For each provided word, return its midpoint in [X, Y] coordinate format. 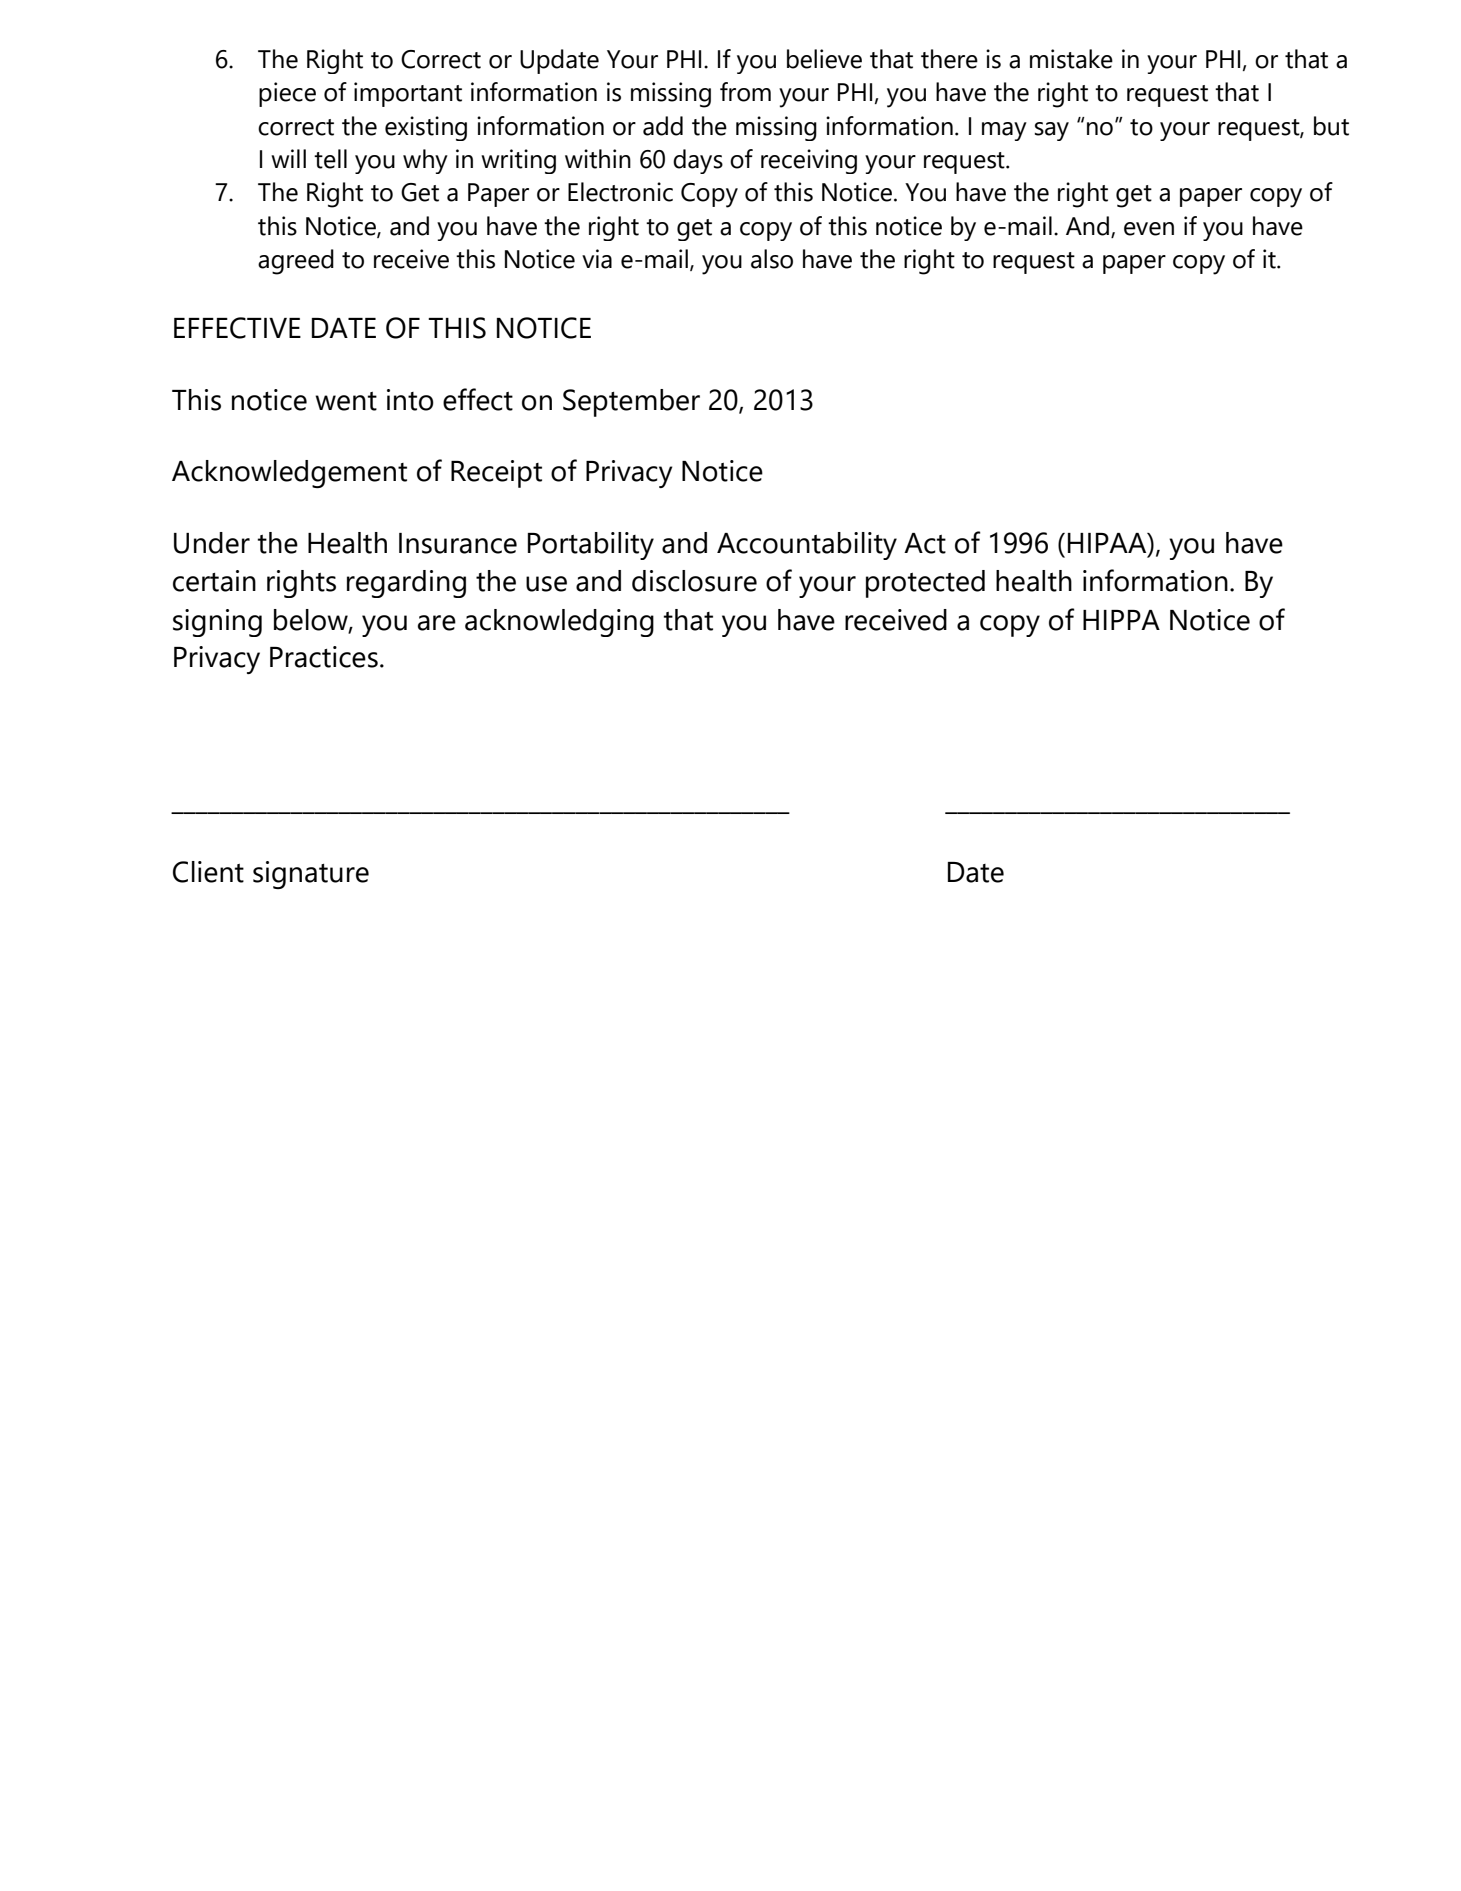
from [745, 92]
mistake [1071, 59]
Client [208, 872]
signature [311, 875]
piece [287, 94]
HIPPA [1121, 620]
